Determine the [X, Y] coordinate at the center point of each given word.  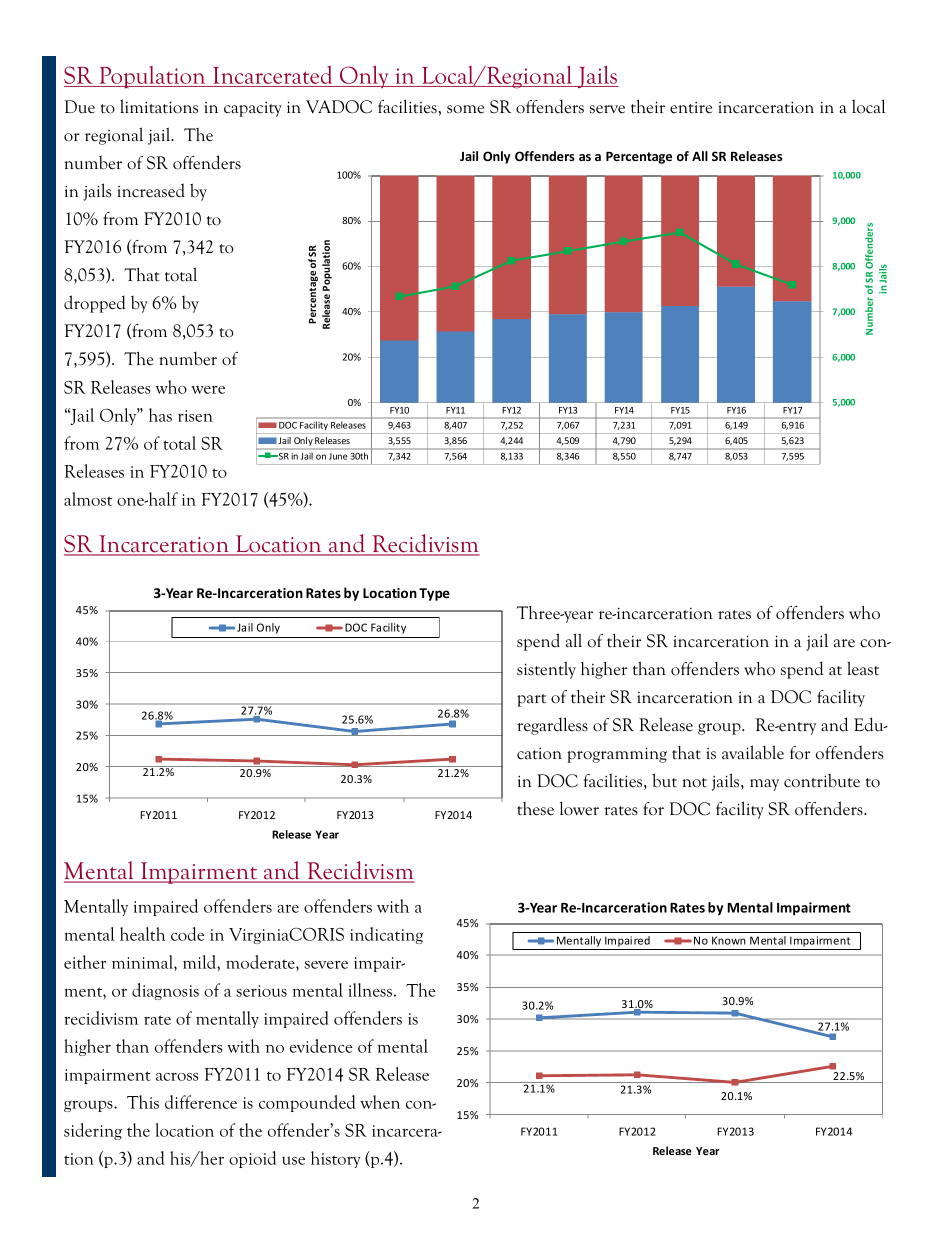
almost [88, 499]
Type [434, 594]
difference [201, 1102]
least [863, 668]
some [465, 109]
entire [691, 107]
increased [151, 190]
